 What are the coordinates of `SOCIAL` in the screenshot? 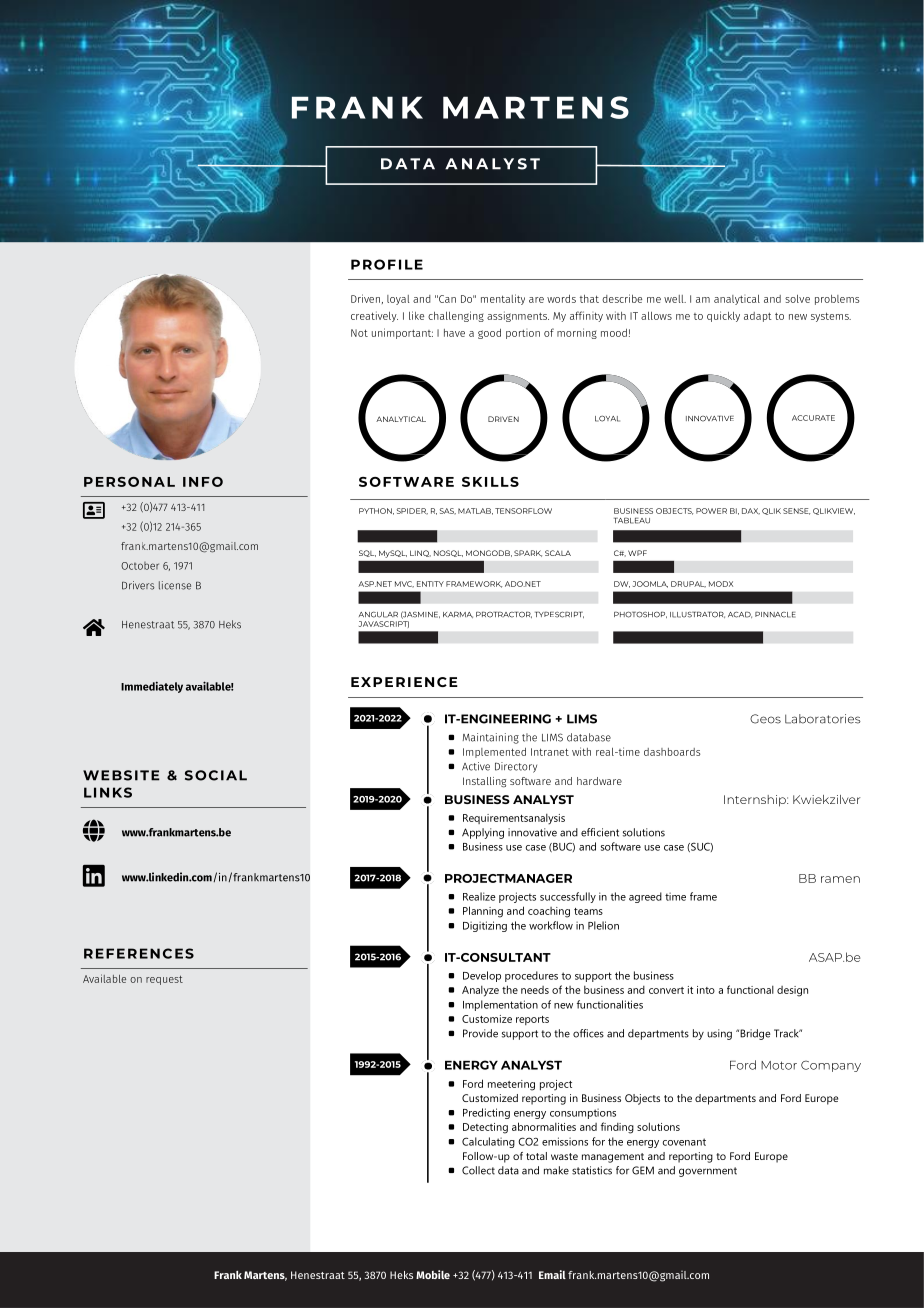 It's located at (216, 775).
